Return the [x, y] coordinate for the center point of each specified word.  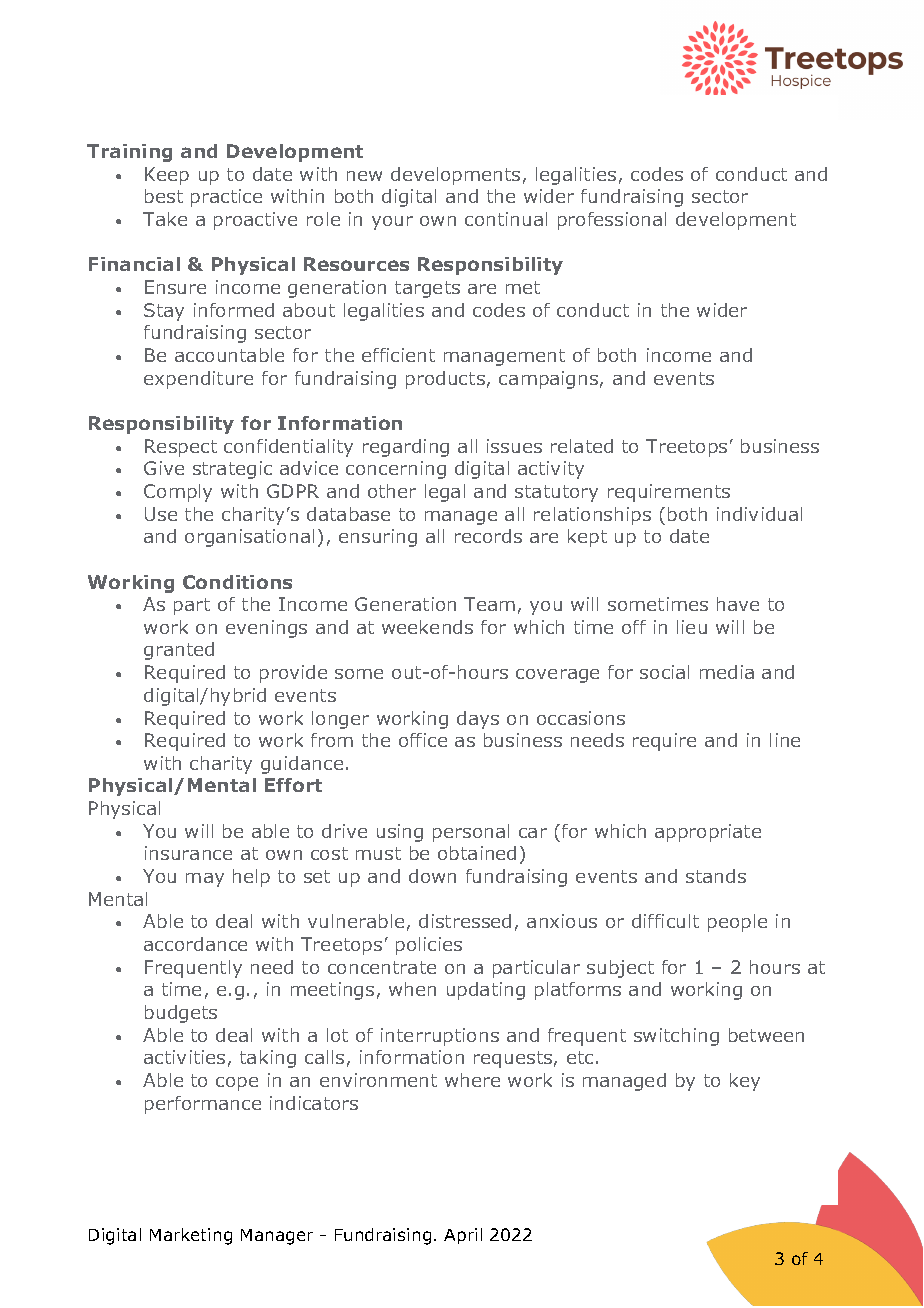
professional [612, 221]
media [727, 672]
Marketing [191, 1236]
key [745, 1082]
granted [179, 651]
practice [226, 198]
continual [506, 219]
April [463, 1236]
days [478, 720]
